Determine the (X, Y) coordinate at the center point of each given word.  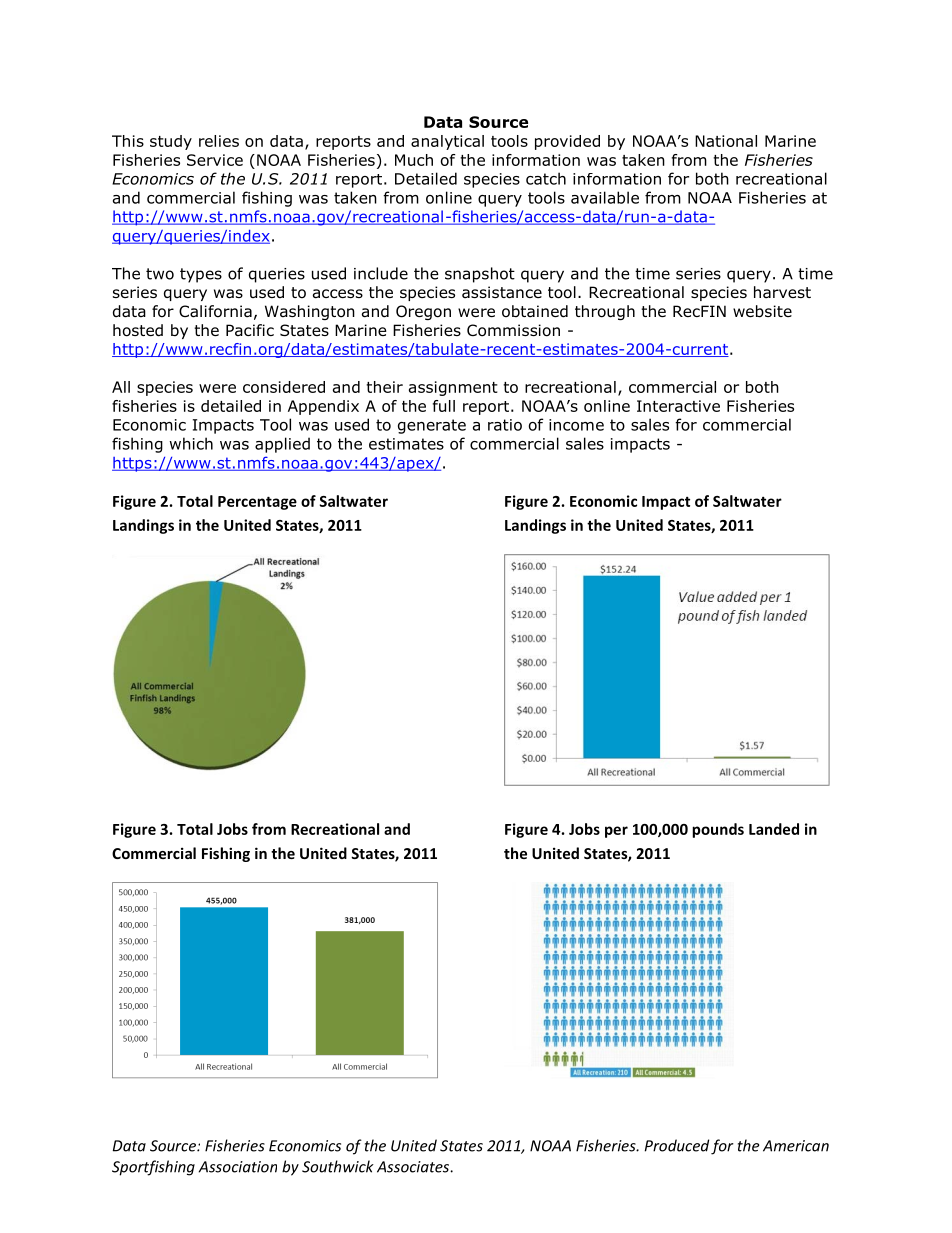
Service (215, 160)
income (576, 425)
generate (432, 426)
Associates (414, 1167)
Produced (677, 1145)
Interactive (678, 406)
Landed (774, 829)
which (191, 443)
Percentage (257, 503)
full (444, 406)
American (796, 1146)
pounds (718, 830)
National (726, 141)
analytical (447, 142)
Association (238, 1167)
